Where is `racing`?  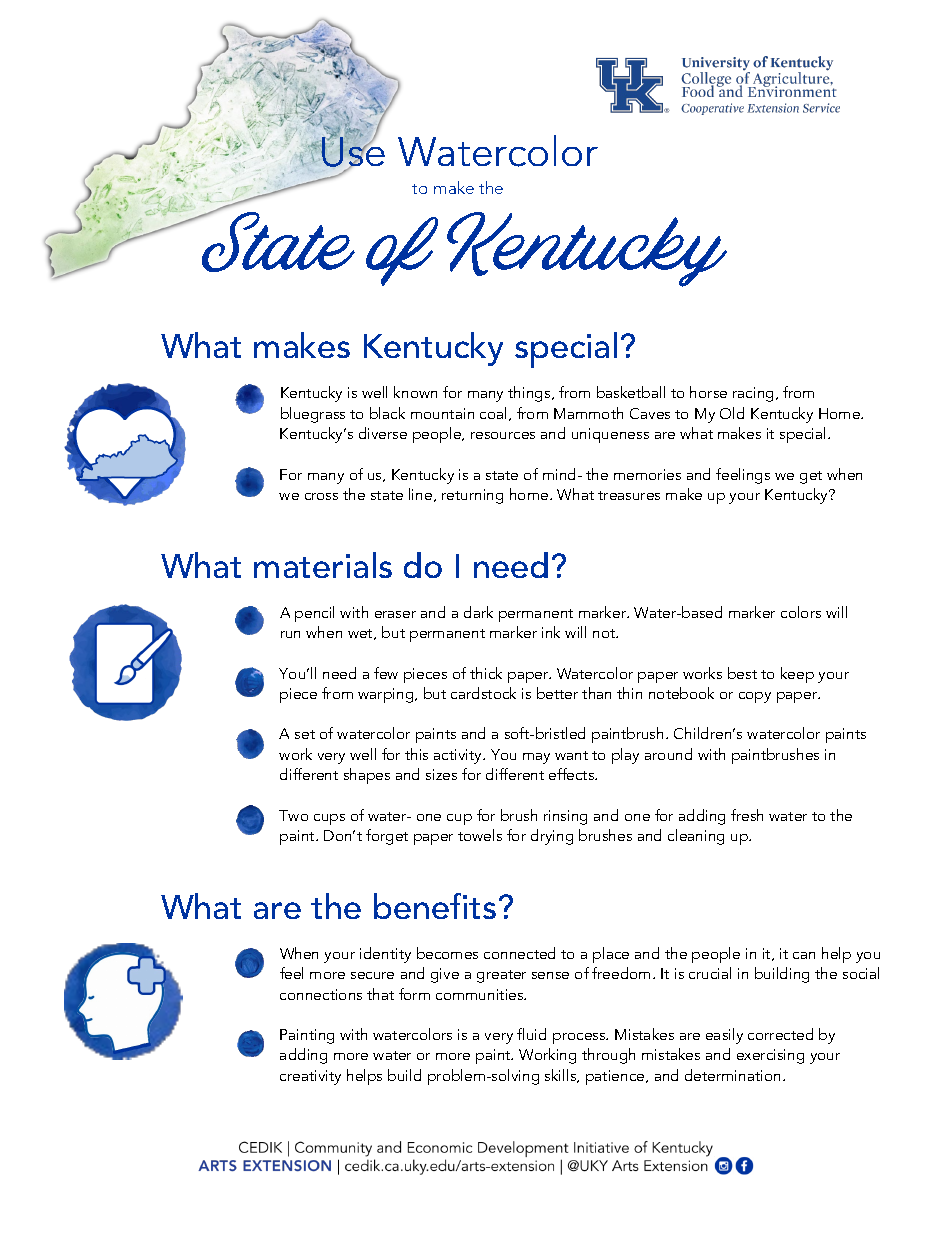
racing is located at coordinates (753, 394).
